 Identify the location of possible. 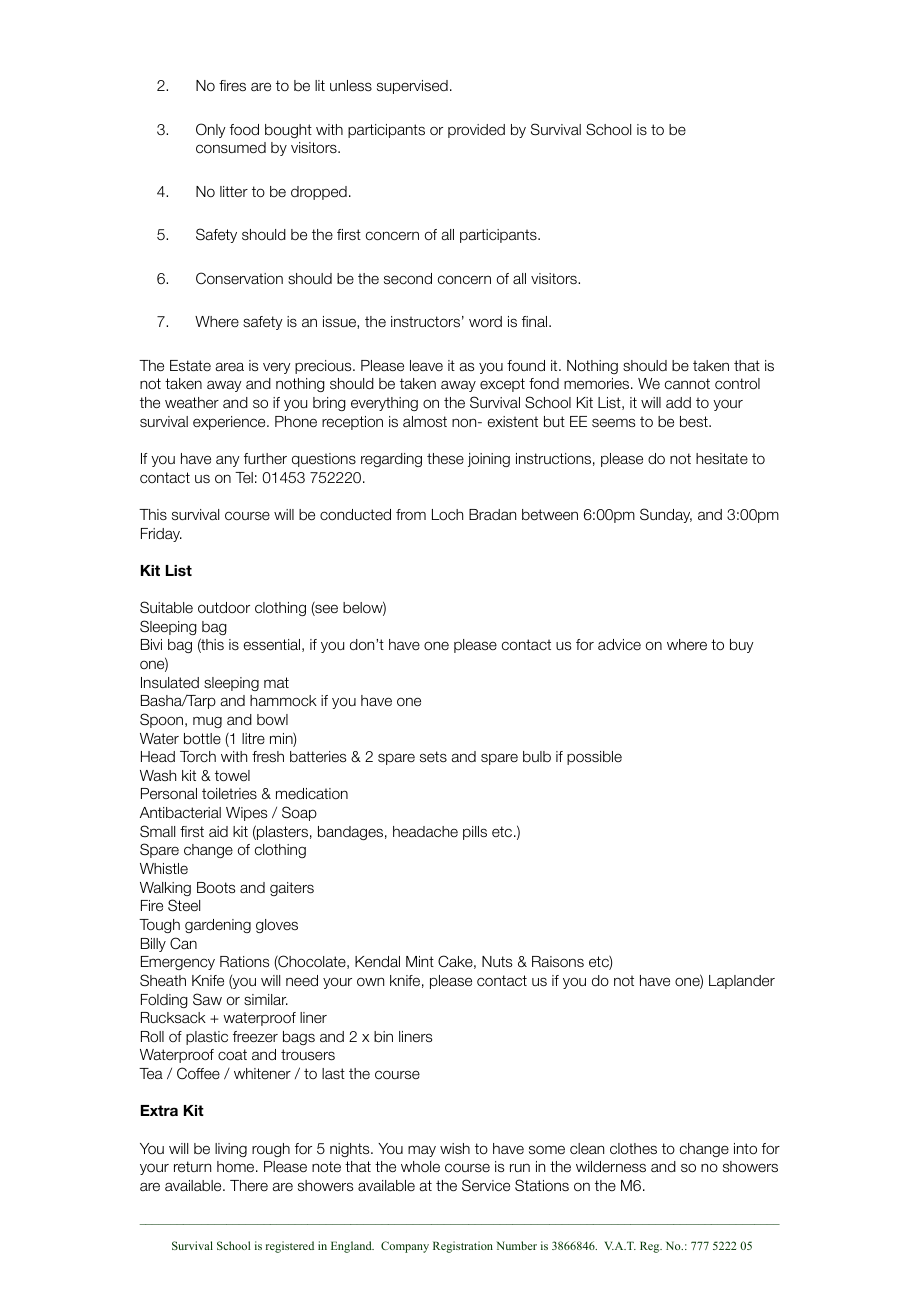
(594, 758).
